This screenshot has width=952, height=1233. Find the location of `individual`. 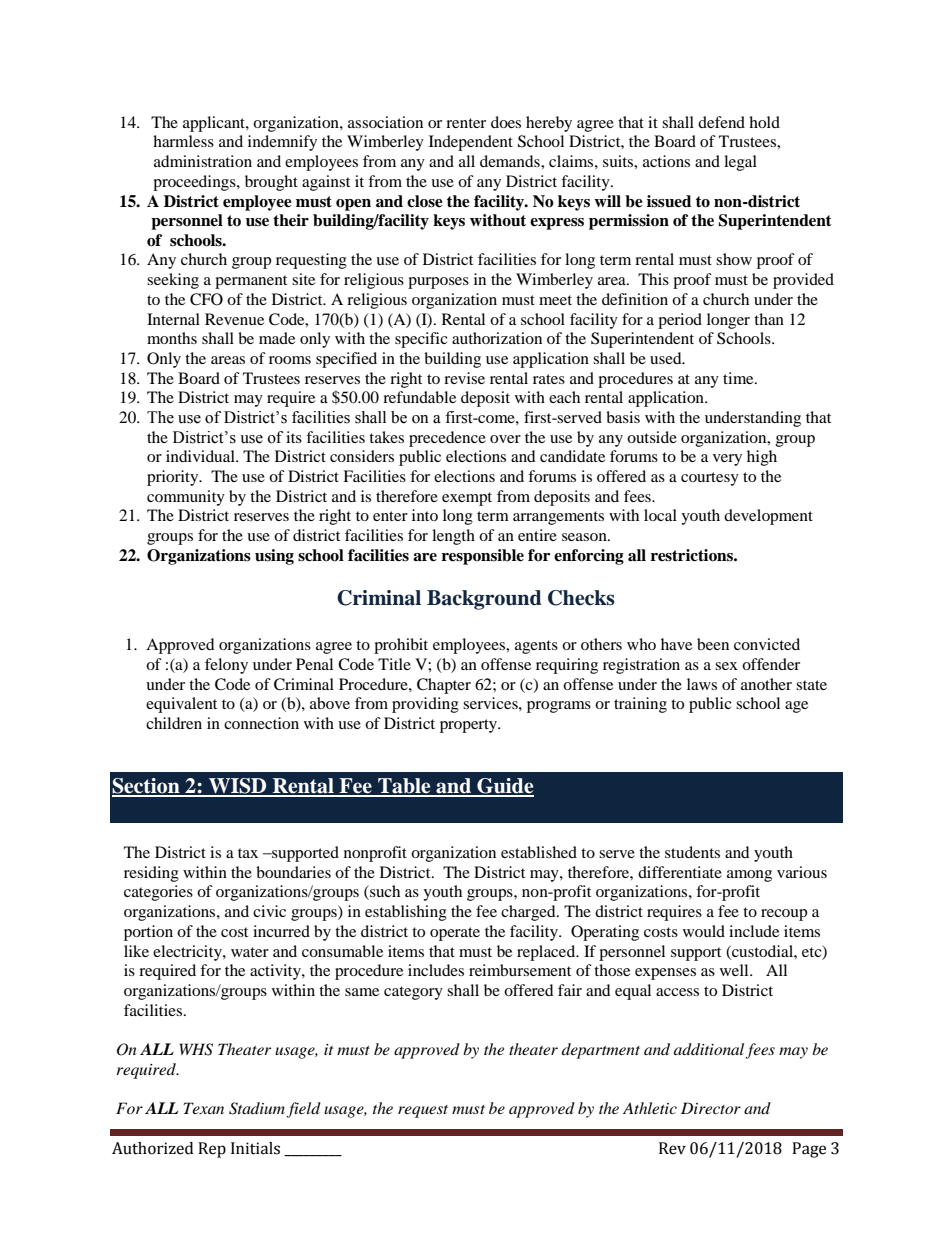

individual is located at coordinates (201, 456).
